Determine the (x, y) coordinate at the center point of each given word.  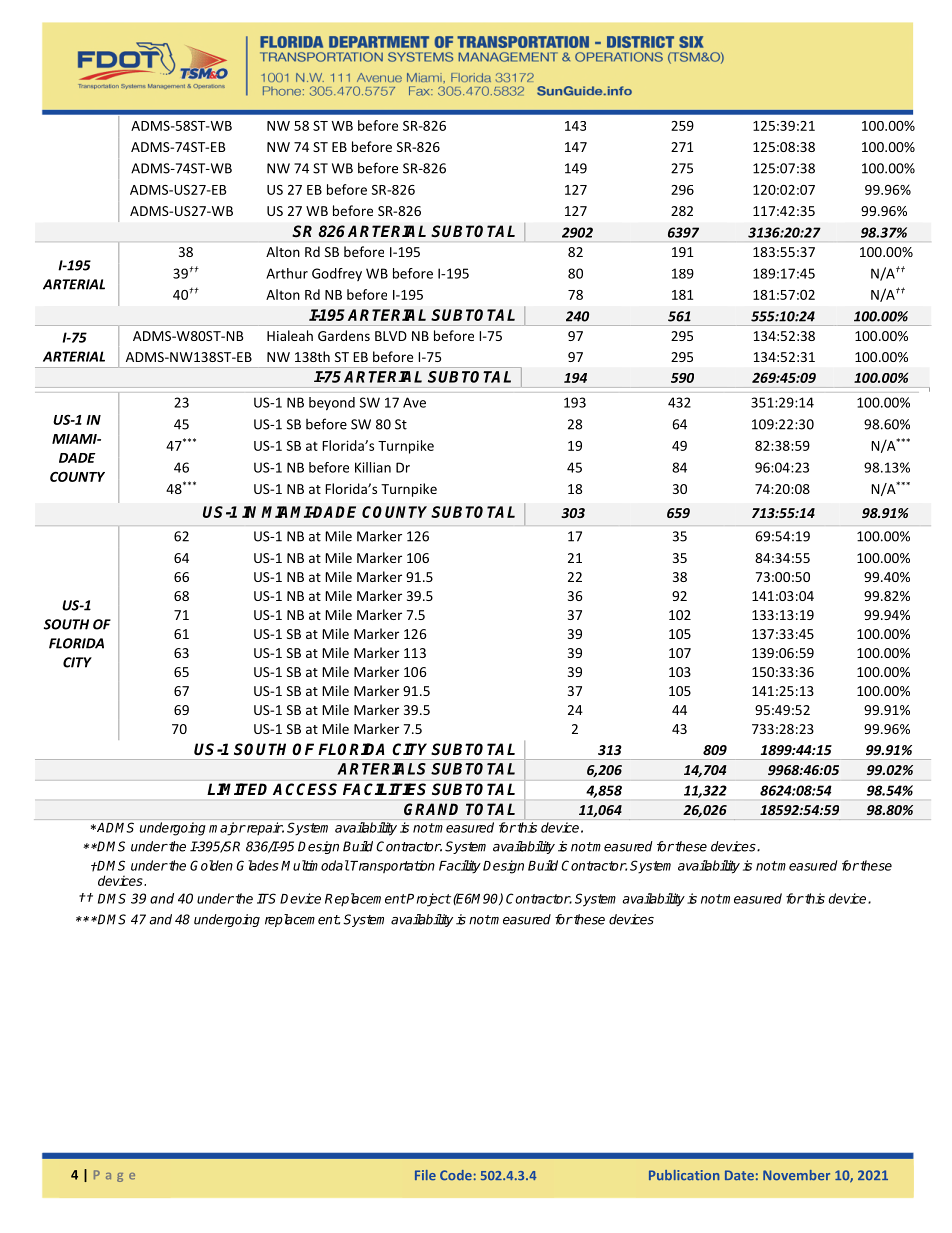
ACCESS (305, 789)
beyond (332, 404)
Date (739, 1175)
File (425, 1175)
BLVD (391, 336)
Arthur (287, 273)
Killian (373, 467)
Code (456, 1175)
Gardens (344, 335)
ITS (266, 898)
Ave (414, 402)
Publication (684, 1175)
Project (428, 900)
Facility (460, 867)
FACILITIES (384, 789)
